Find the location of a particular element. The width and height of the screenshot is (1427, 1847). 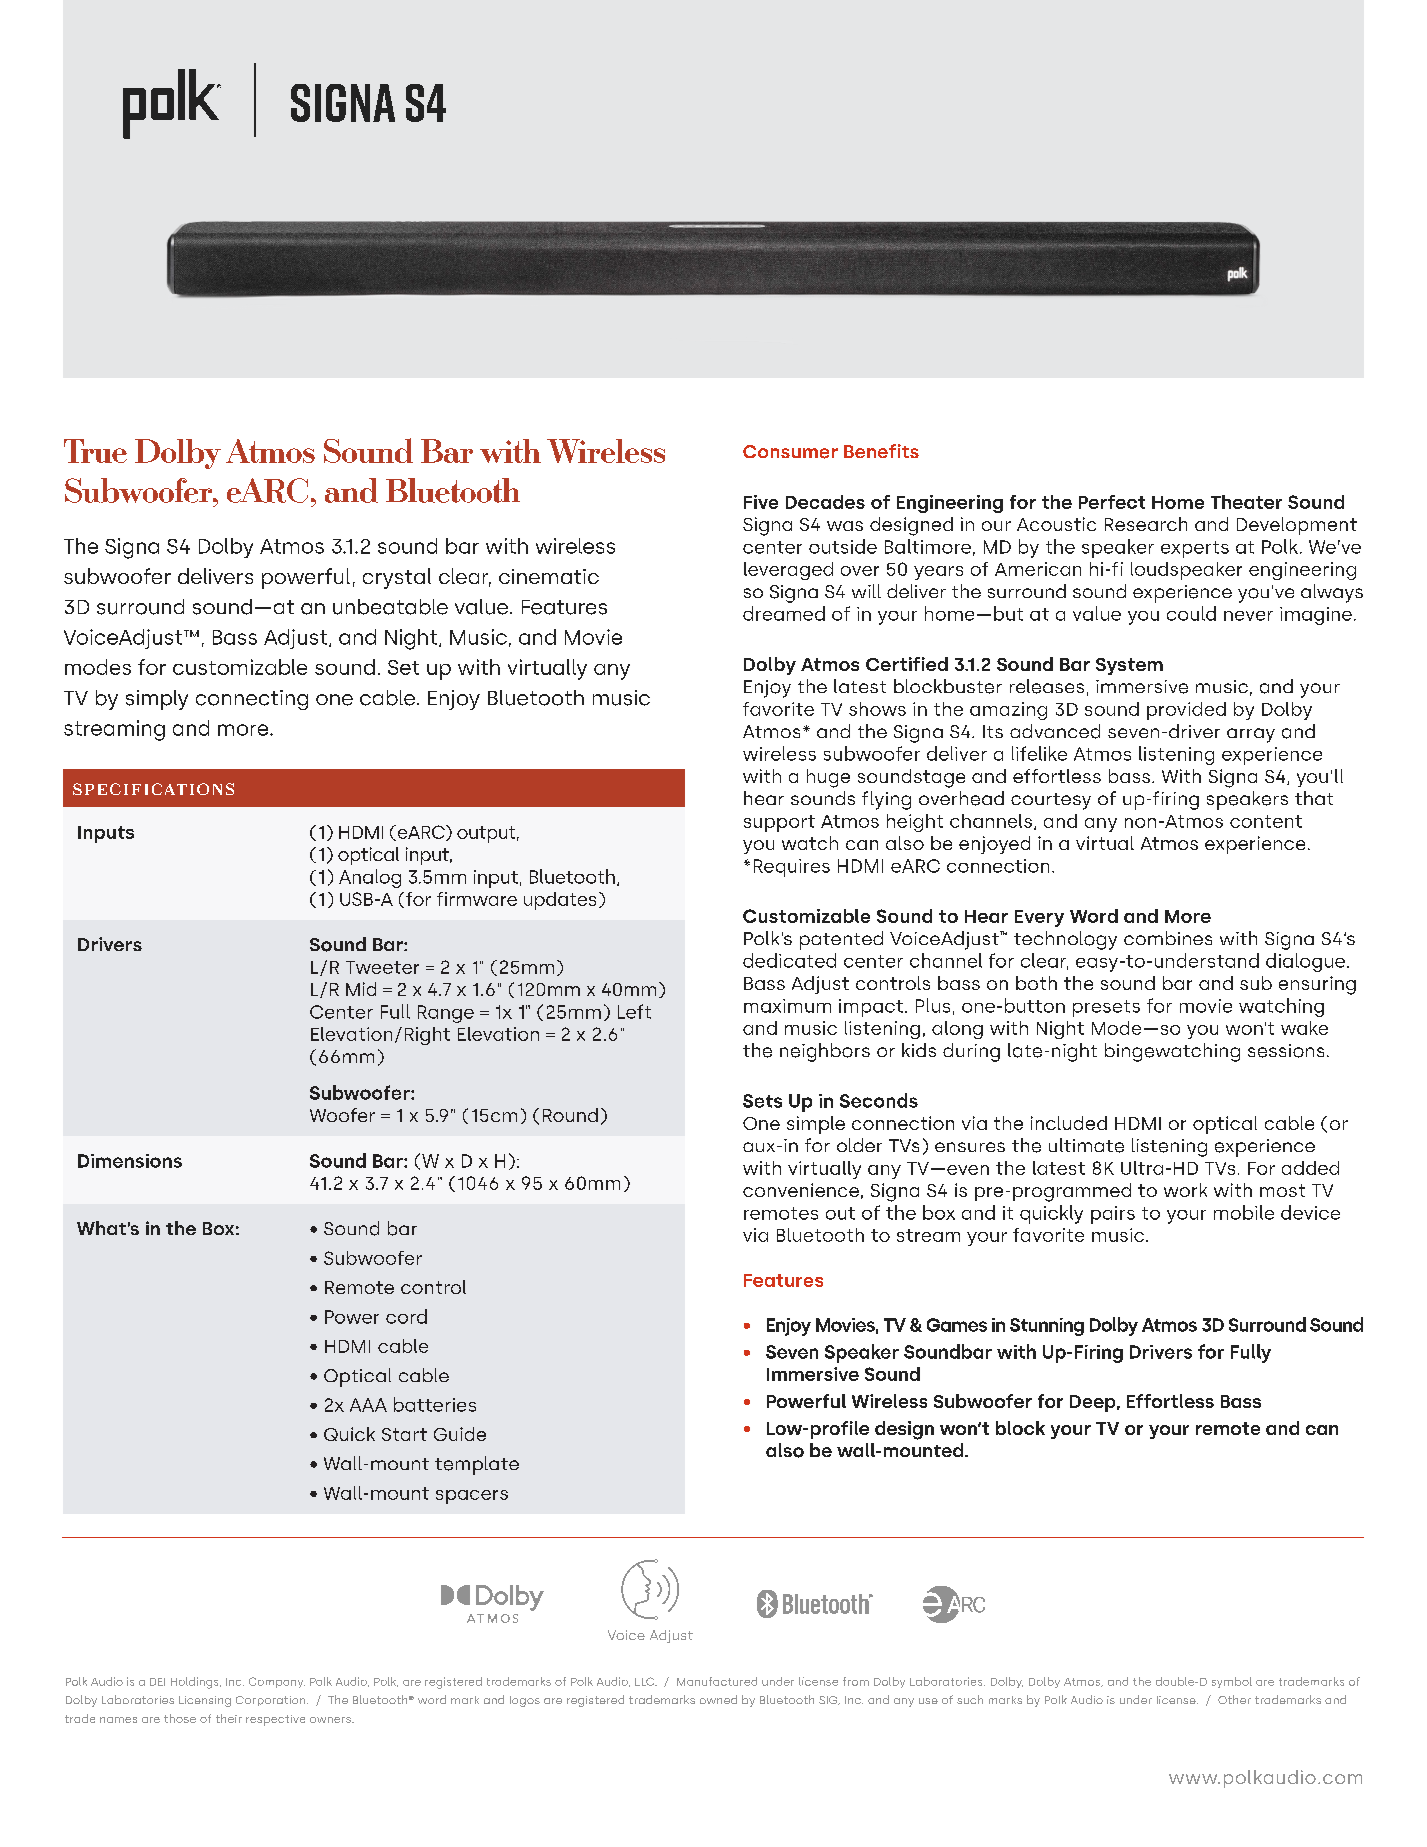

sessions is located at coordinates (1286, 1051).
